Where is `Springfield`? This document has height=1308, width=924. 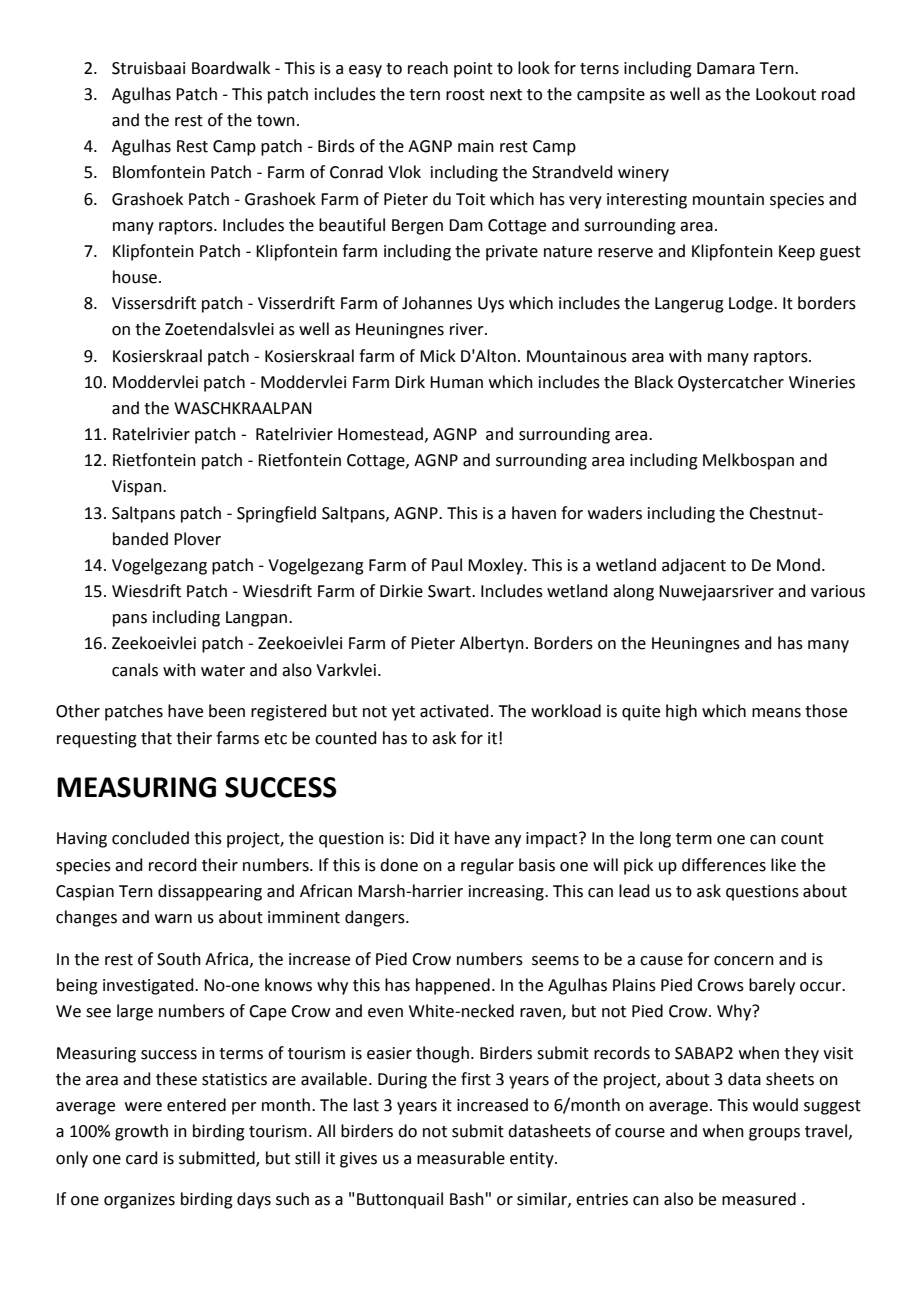 Springfield is located at coordinates (276, 514).
